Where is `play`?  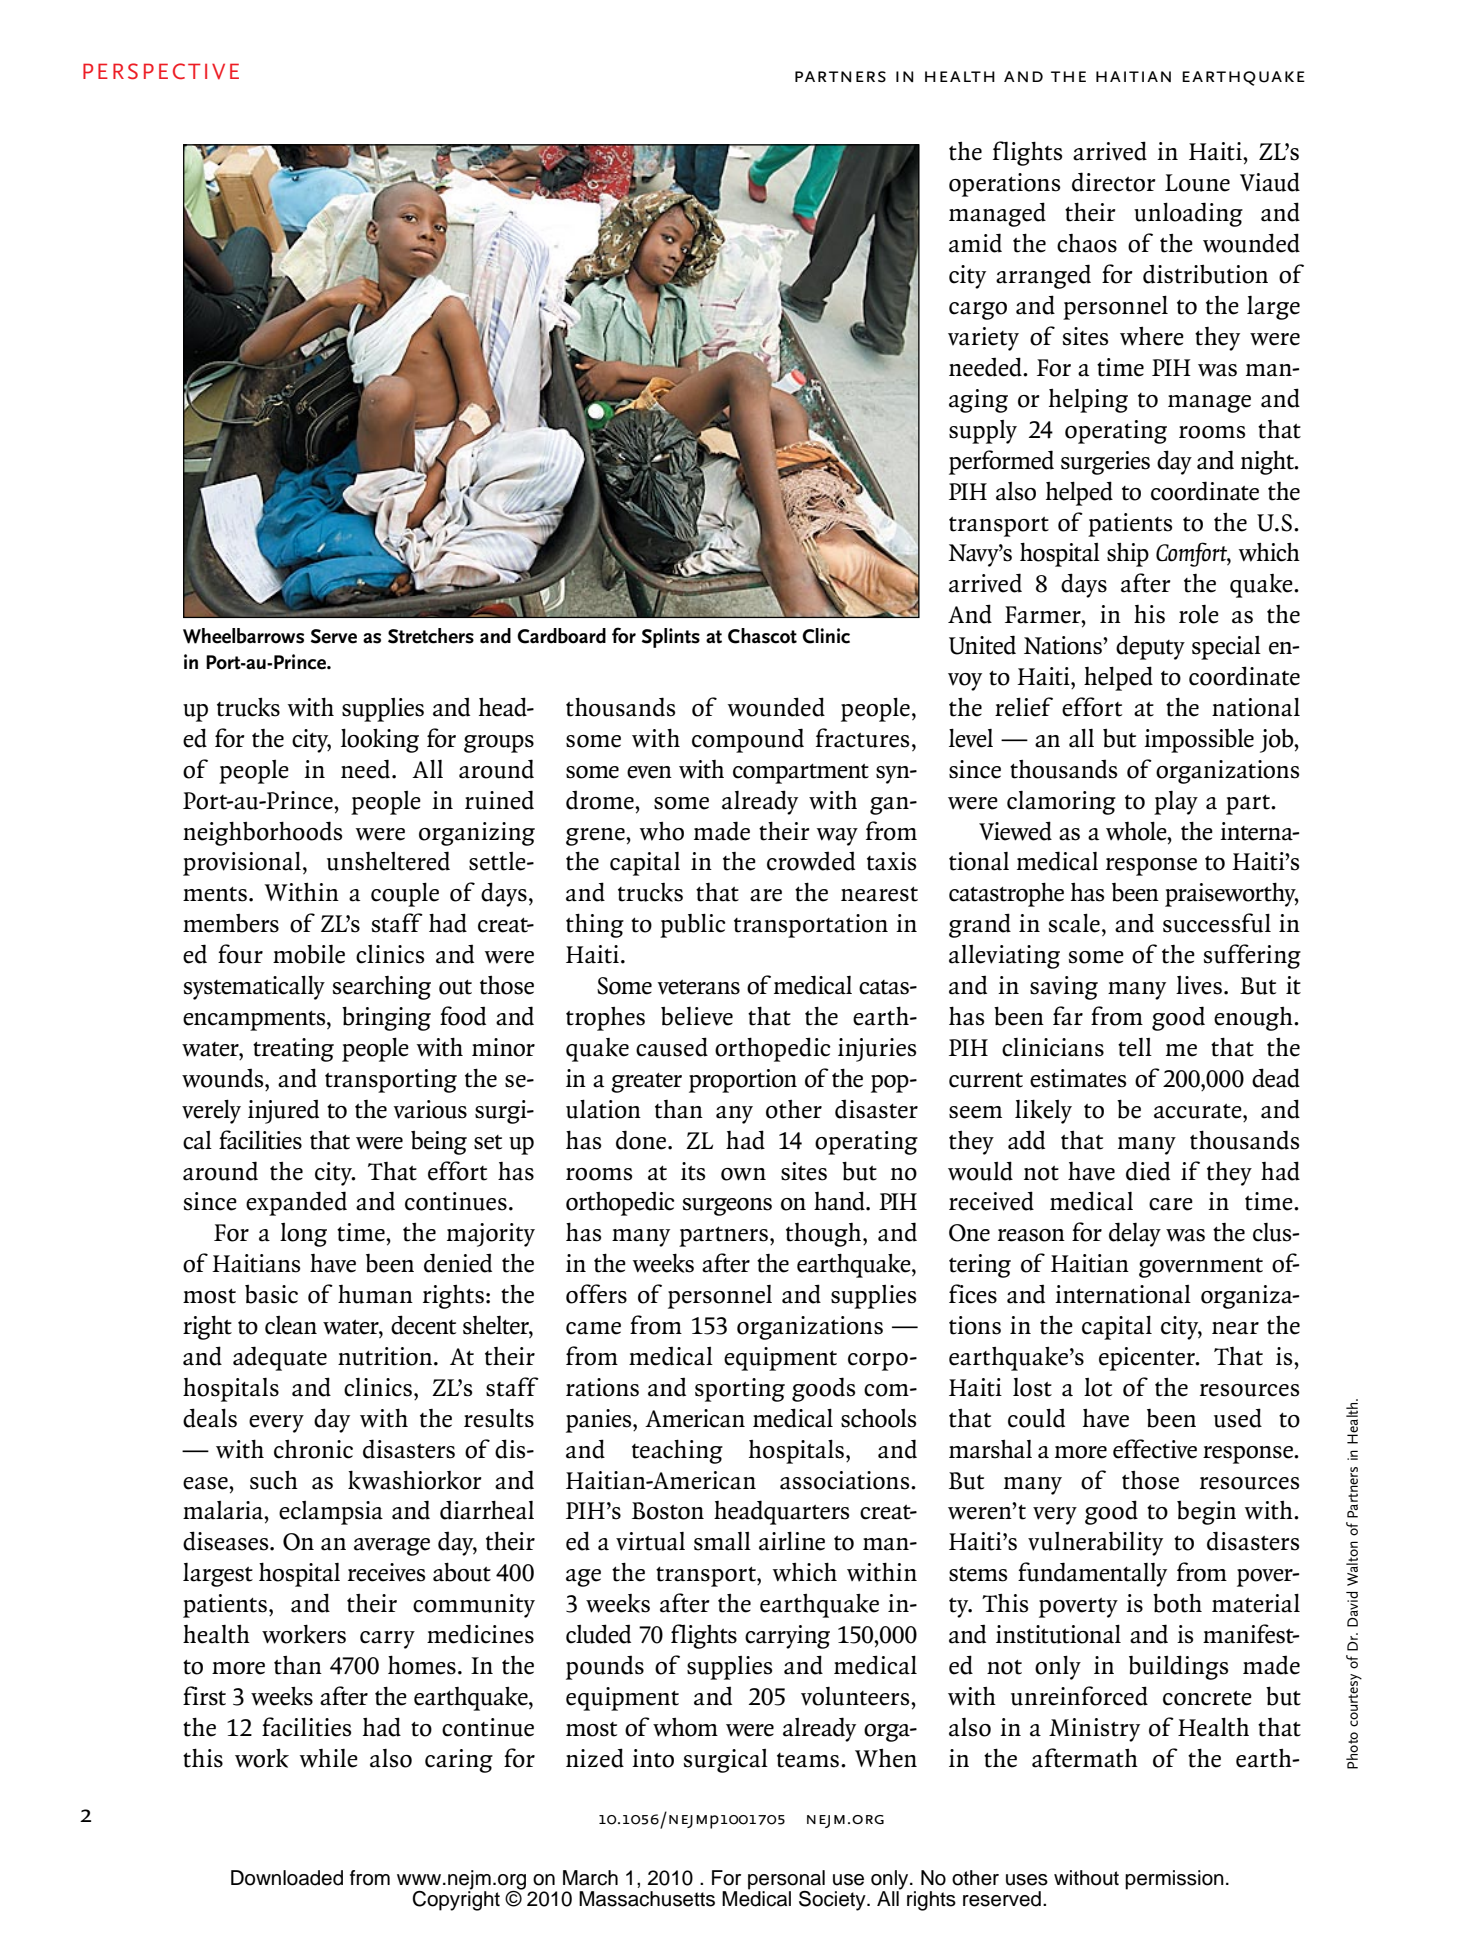
play is located at coordinates (1176, 803).
